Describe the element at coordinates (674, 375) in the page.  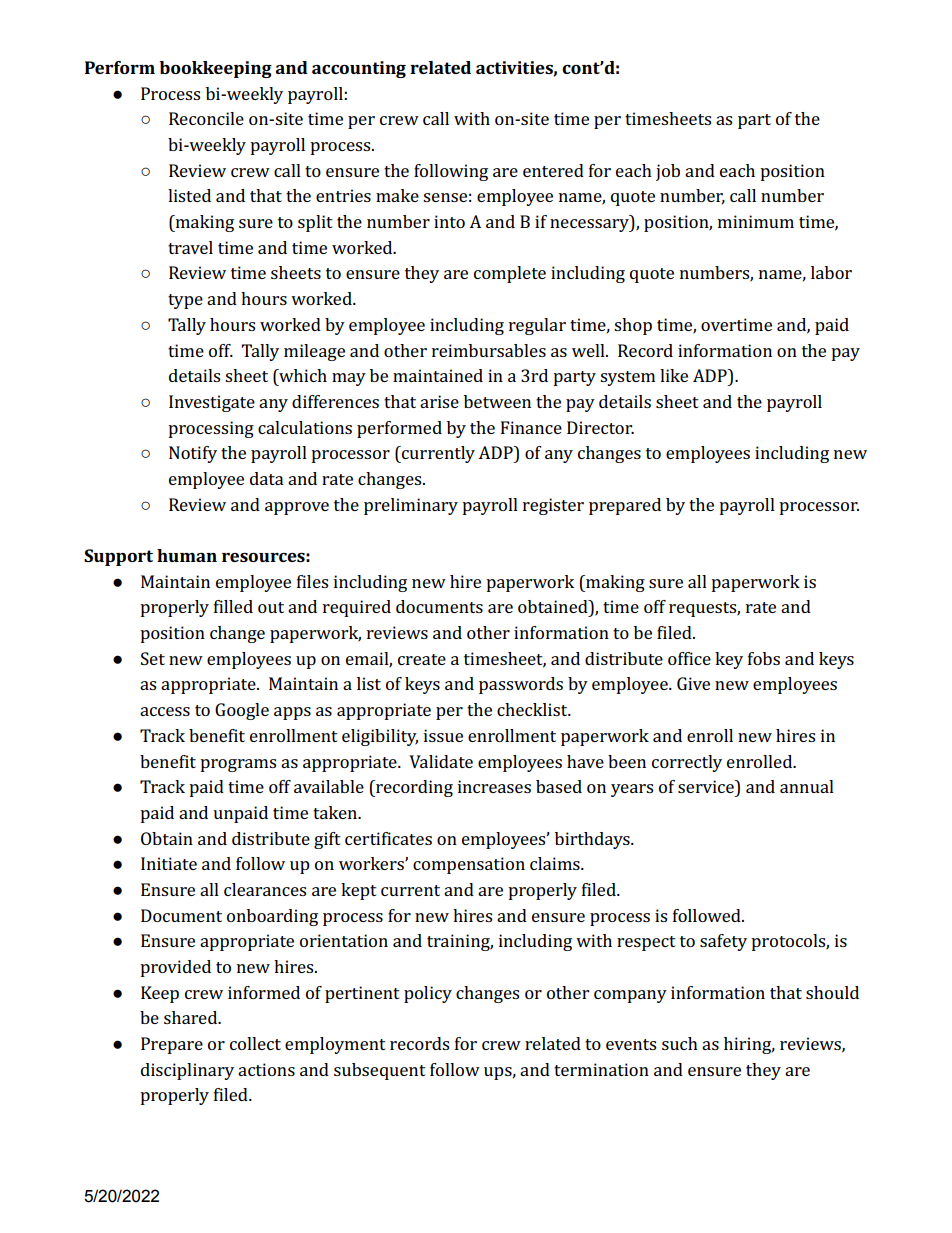
I see `like` at that location.
